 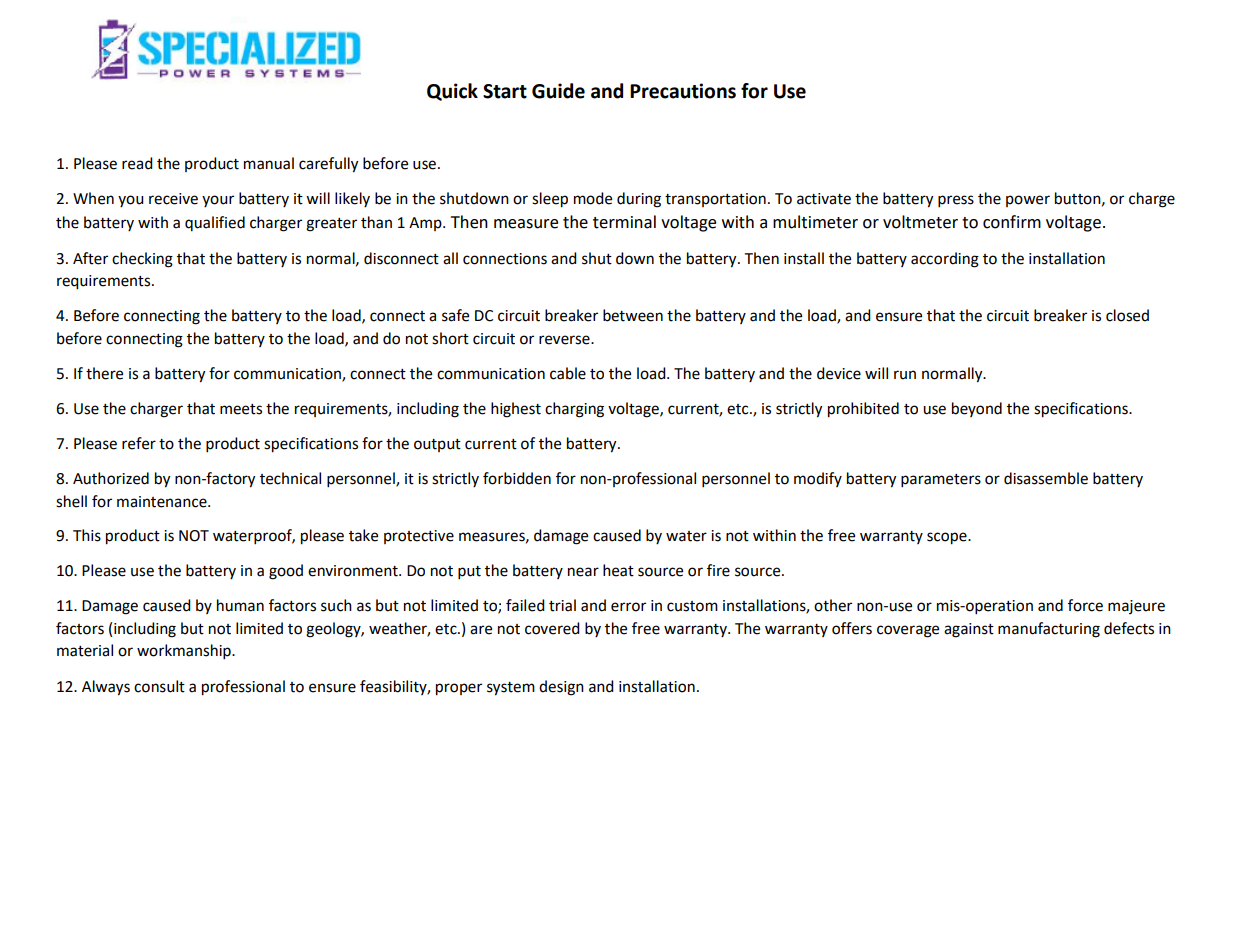 I want to click on maintenance, so click(x=163, y=502).
